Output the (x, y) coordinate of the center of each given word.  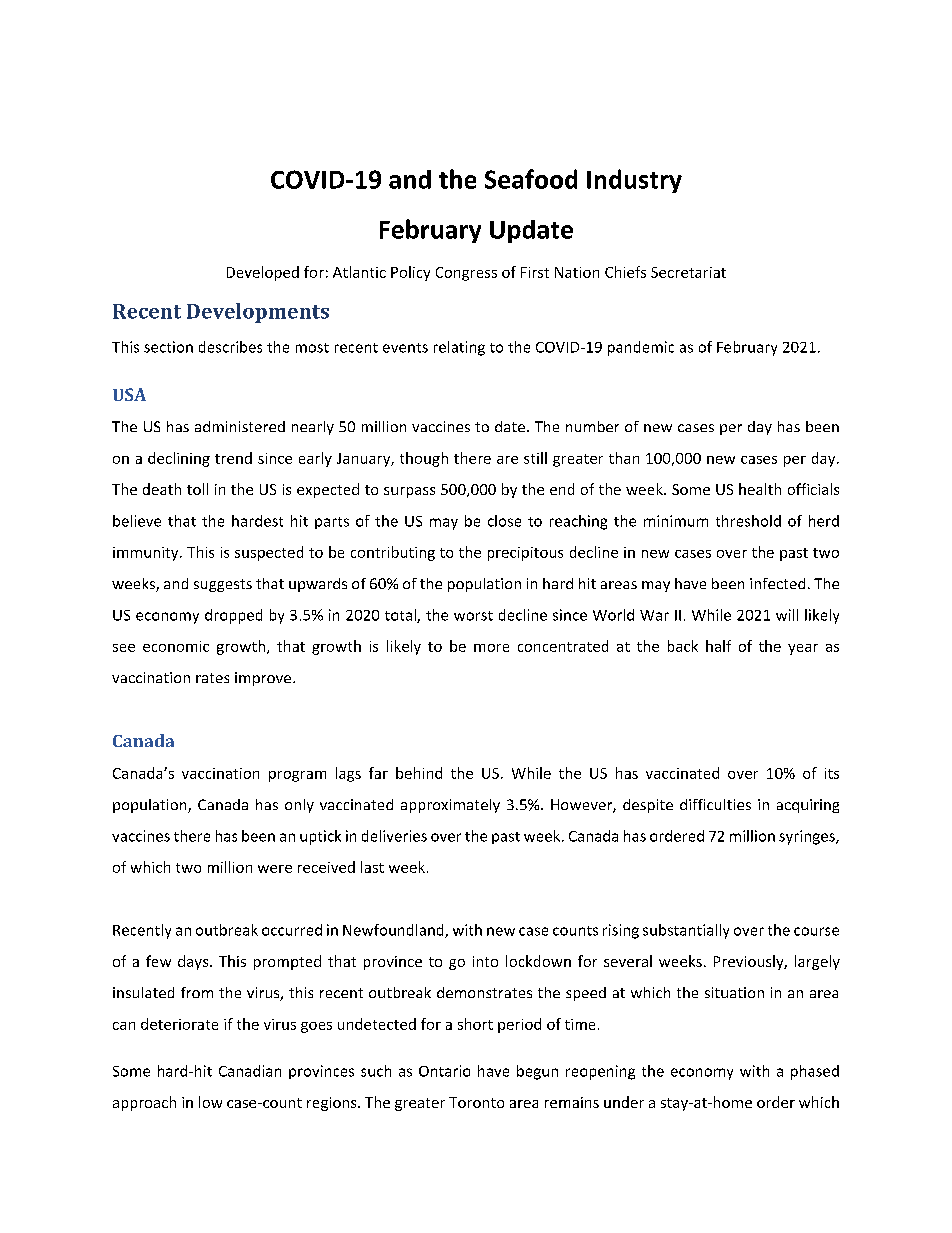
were (275, 869)
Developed (263, 273)
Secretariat (688, 272)
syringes (808, 837)
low (210, 1102)
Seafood (531, 179)
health (760, 489)
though (424, 459)
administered (240, 426)
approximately (450, 806)
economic (176, 646)
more (491, 648)
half (718, 646)
